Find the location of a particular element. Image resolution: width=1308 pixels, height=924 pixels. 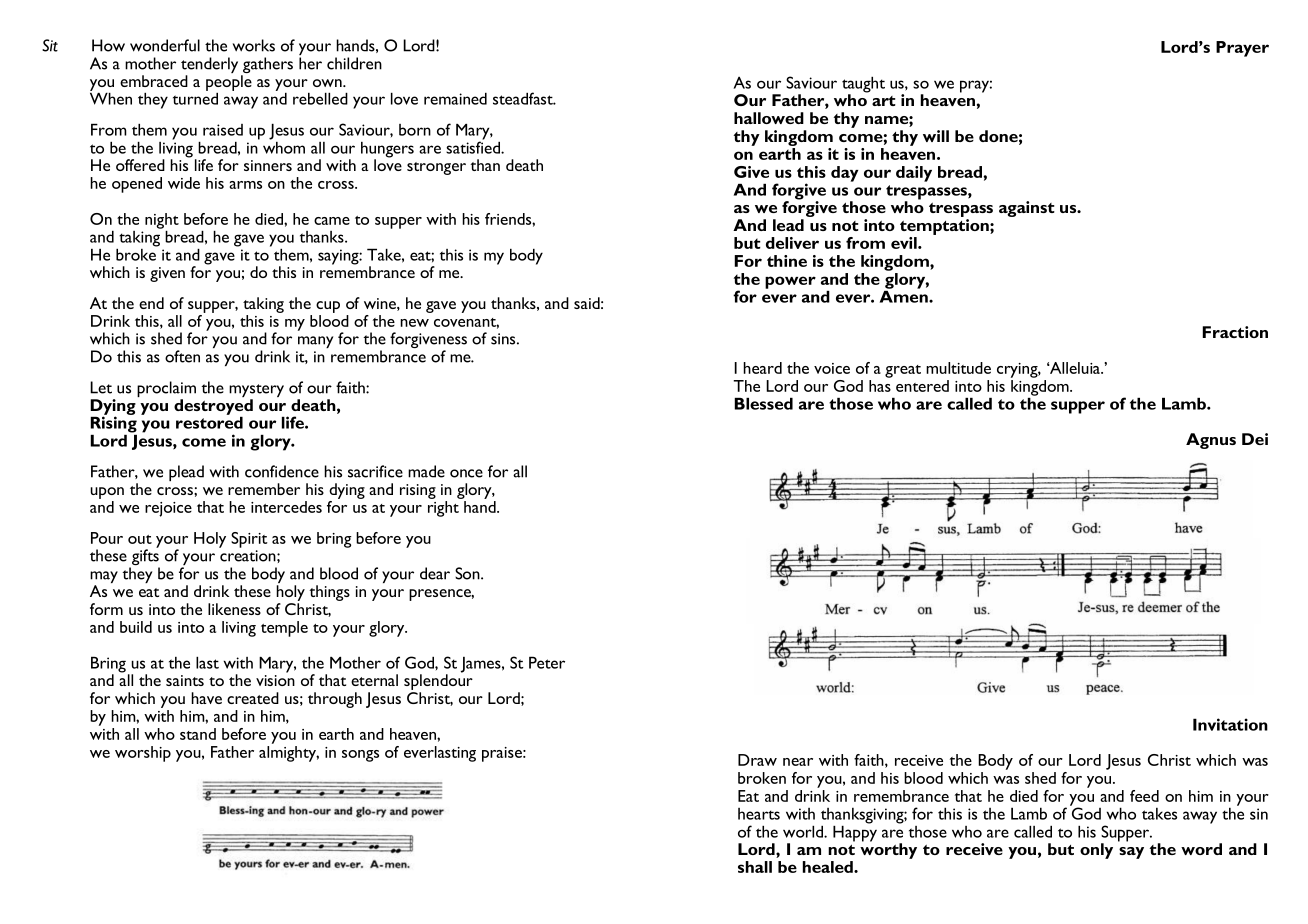

Fraction is located at coordinates (1235, 332).
